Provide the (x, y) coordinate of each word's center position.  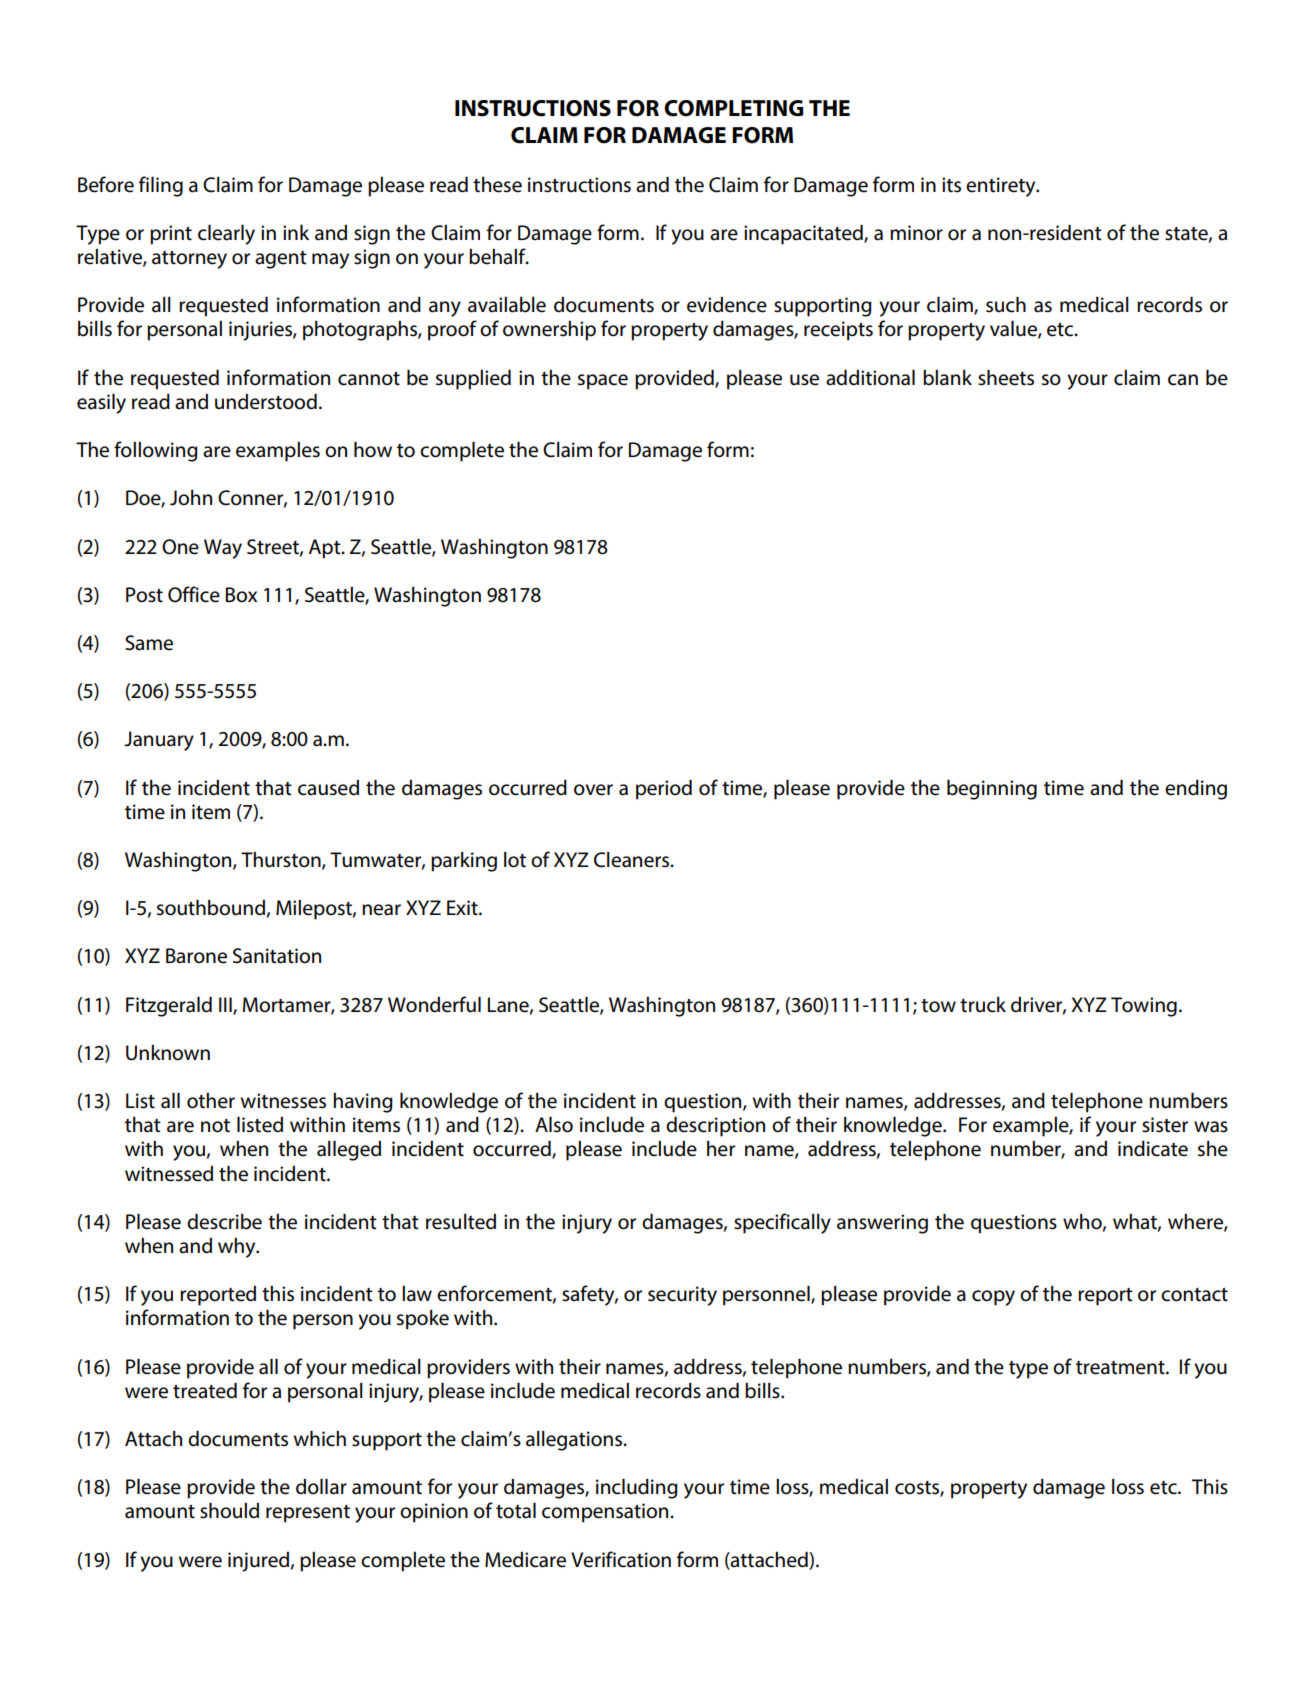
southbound (211, 907)
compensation (606, 1513)
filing (161, 186)
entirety (1002, 187)
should (229, 1510)
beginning (992, 789)
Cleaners (633, 860)
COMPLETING (733, 108)
